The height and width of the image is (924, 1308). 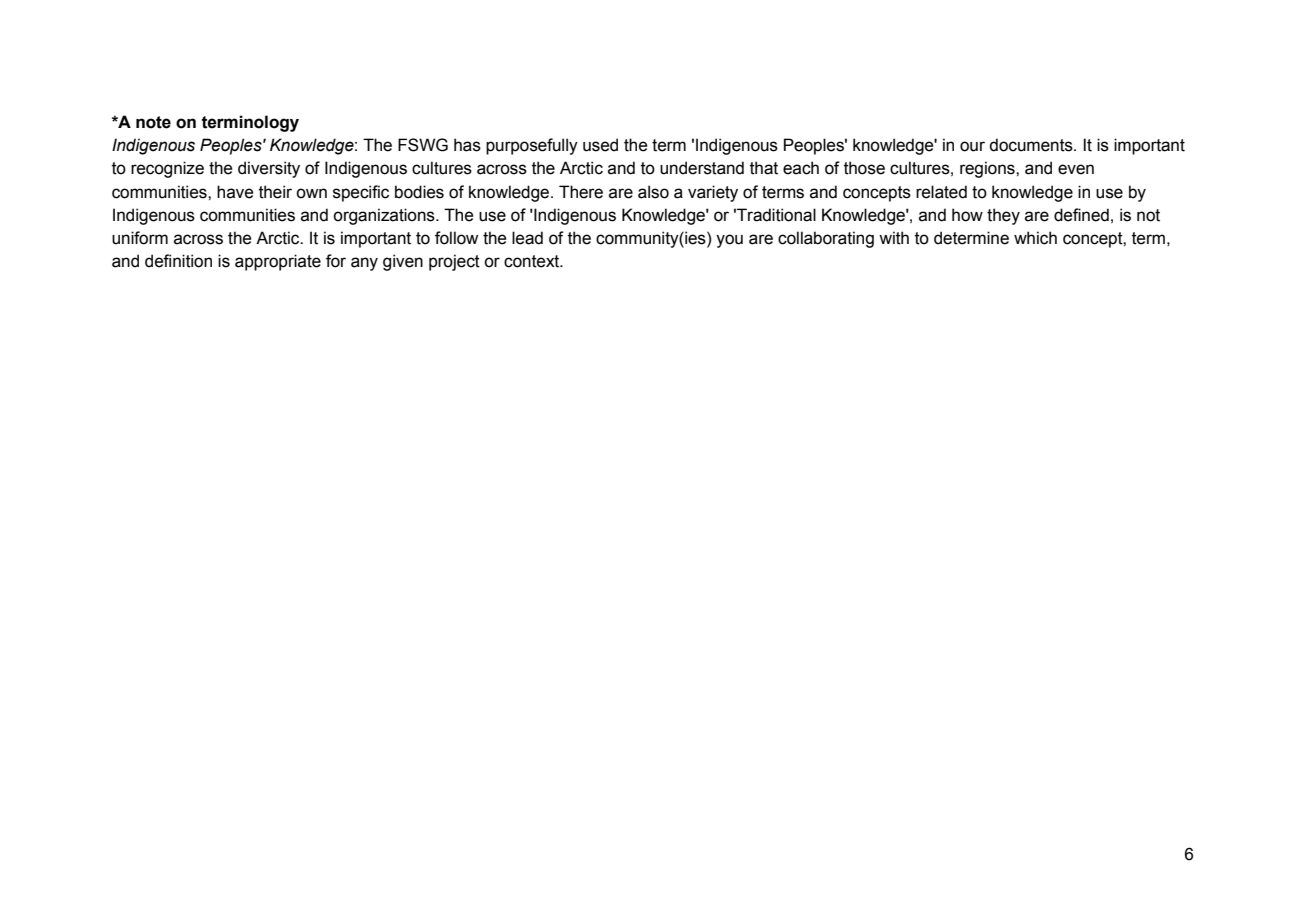 I want to click on used, so click(x=600, y=145).
